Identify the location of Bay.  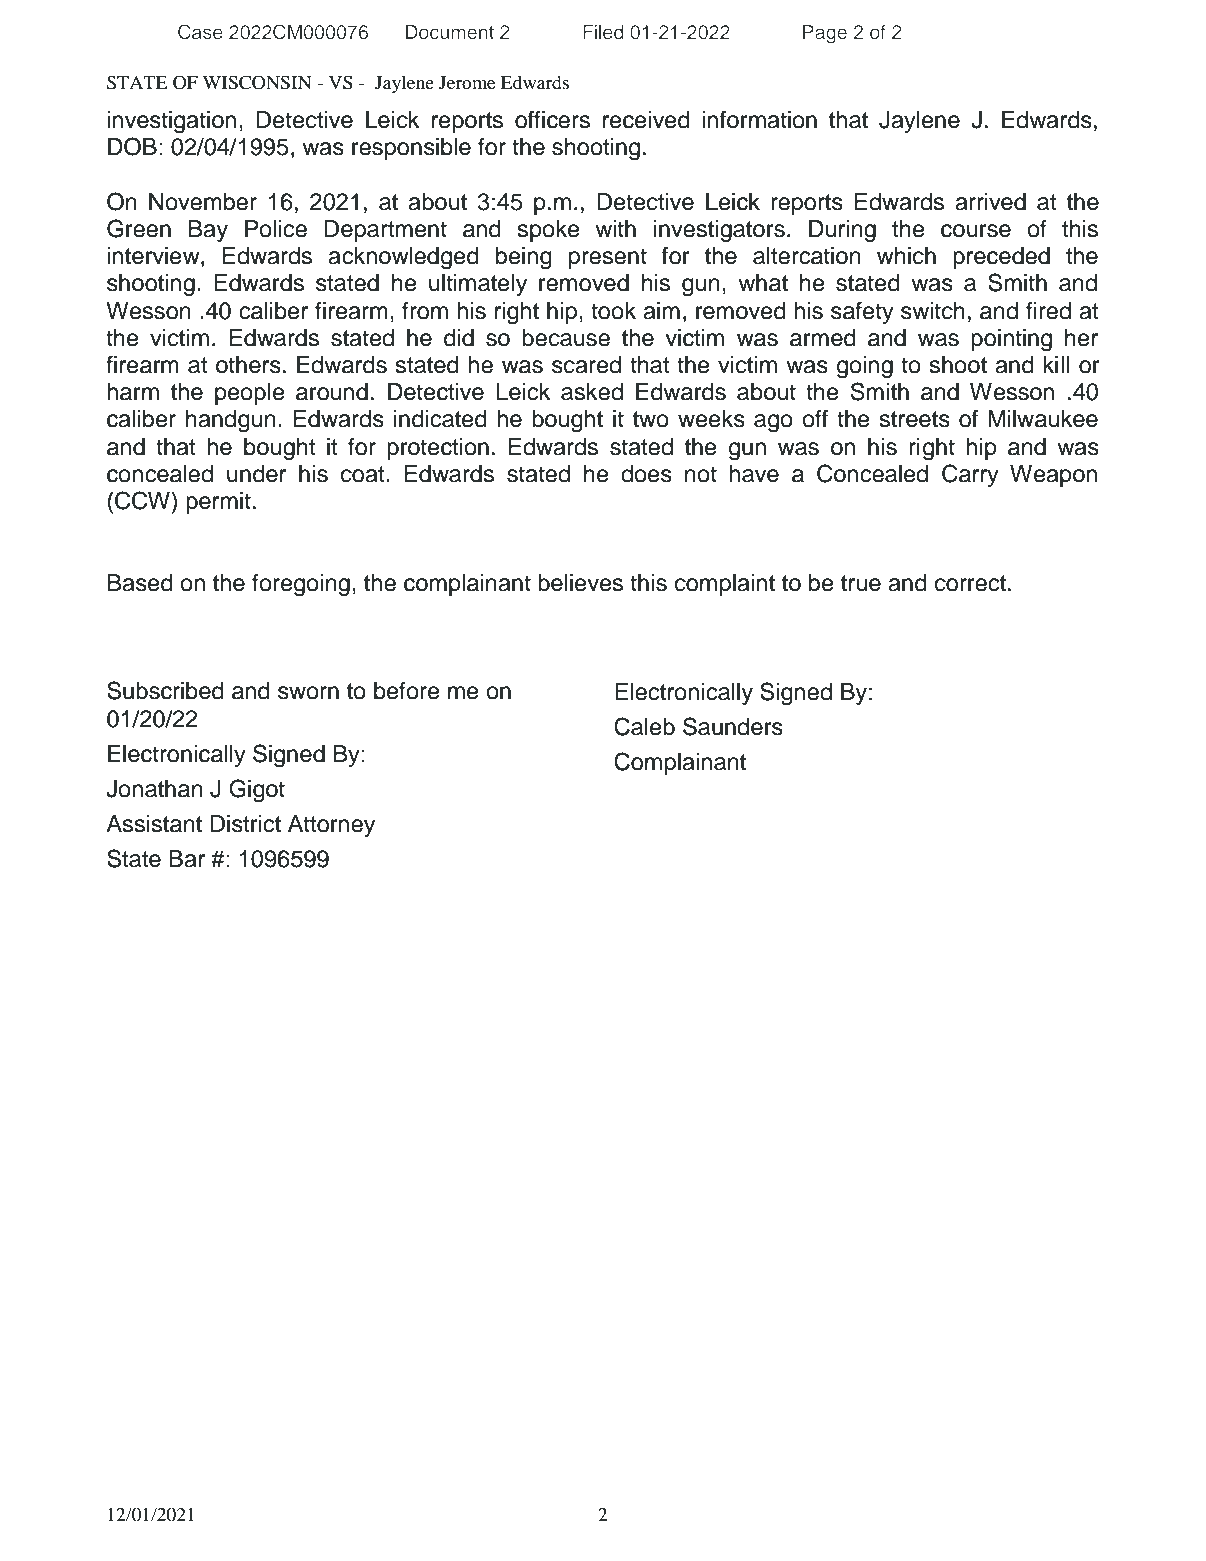
(208, 231).
